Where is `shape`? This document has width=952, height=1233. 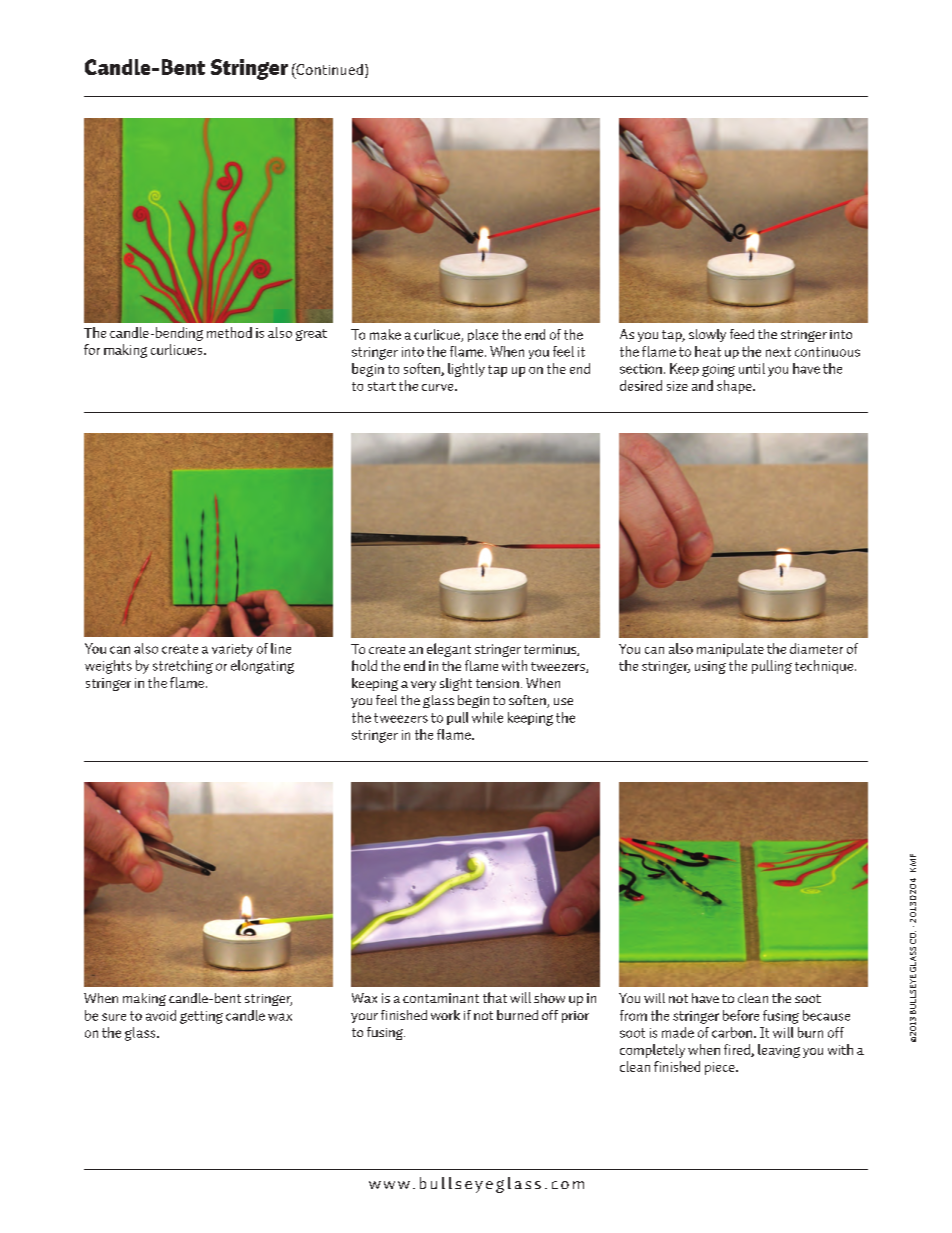 shape is located at coordinates (735, 387).
